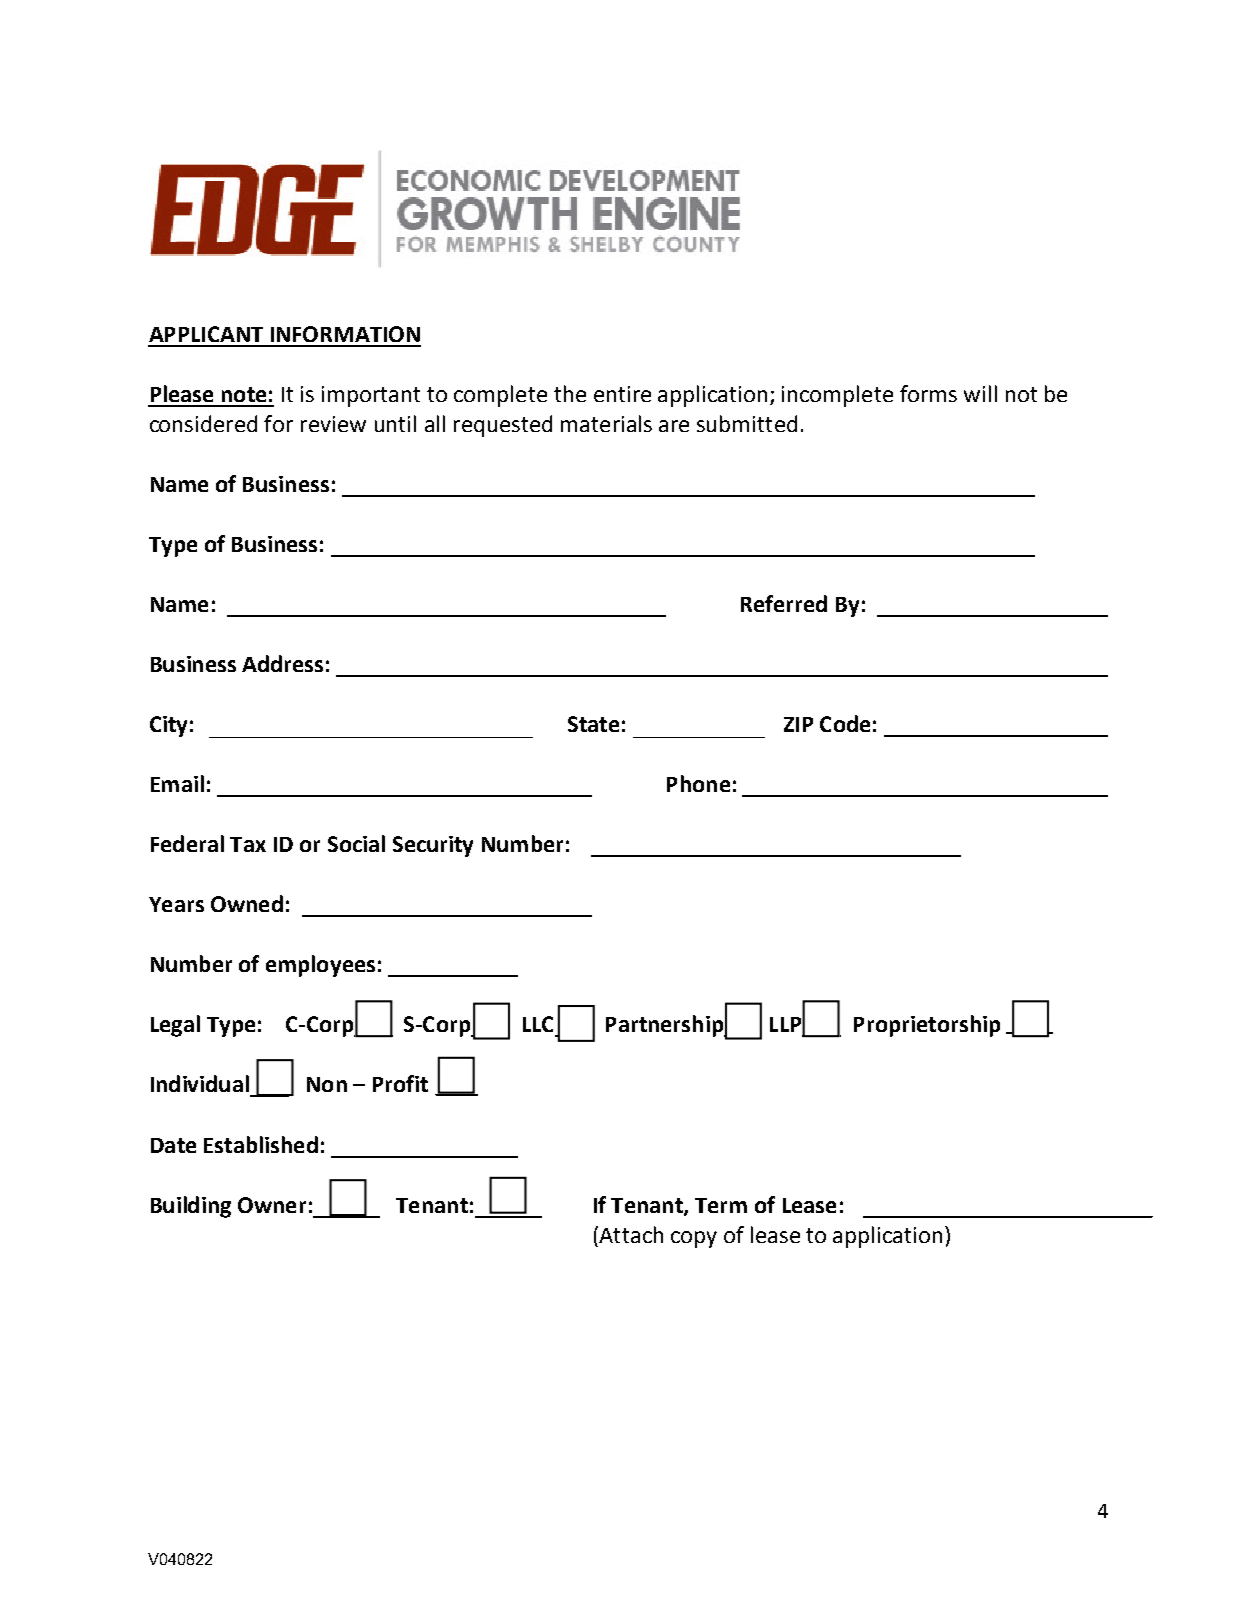  Describe the element at coordinates (630, 1234) in the page. I see `Attach` at that location.
